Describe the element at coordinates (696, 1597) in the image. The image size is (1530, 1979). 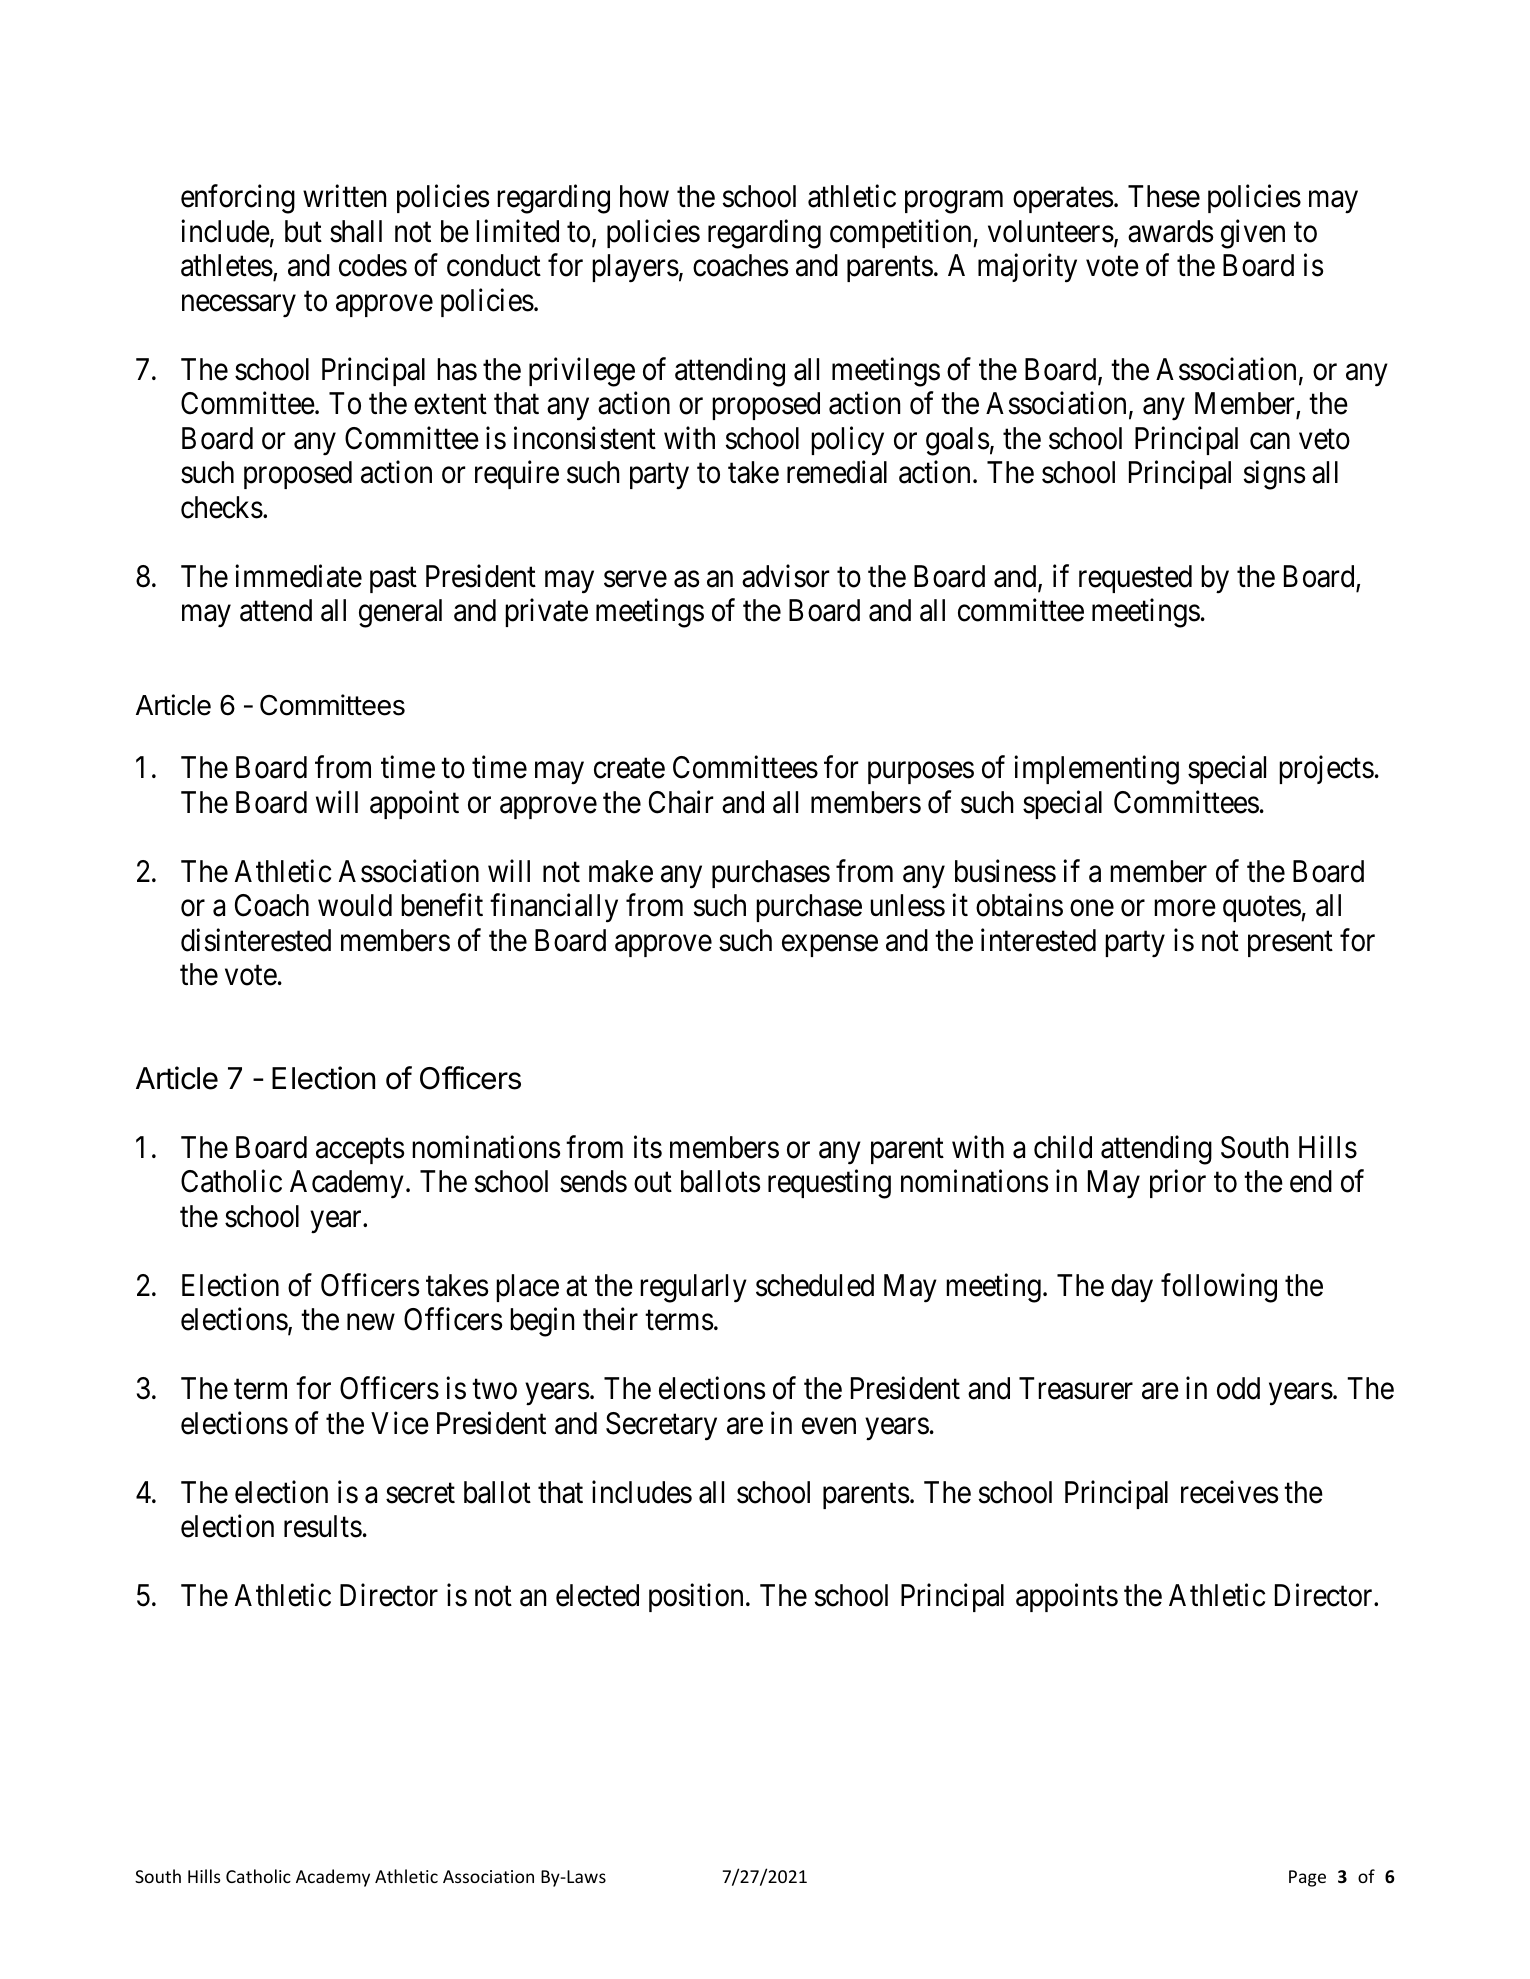
I see `position` at that location.
